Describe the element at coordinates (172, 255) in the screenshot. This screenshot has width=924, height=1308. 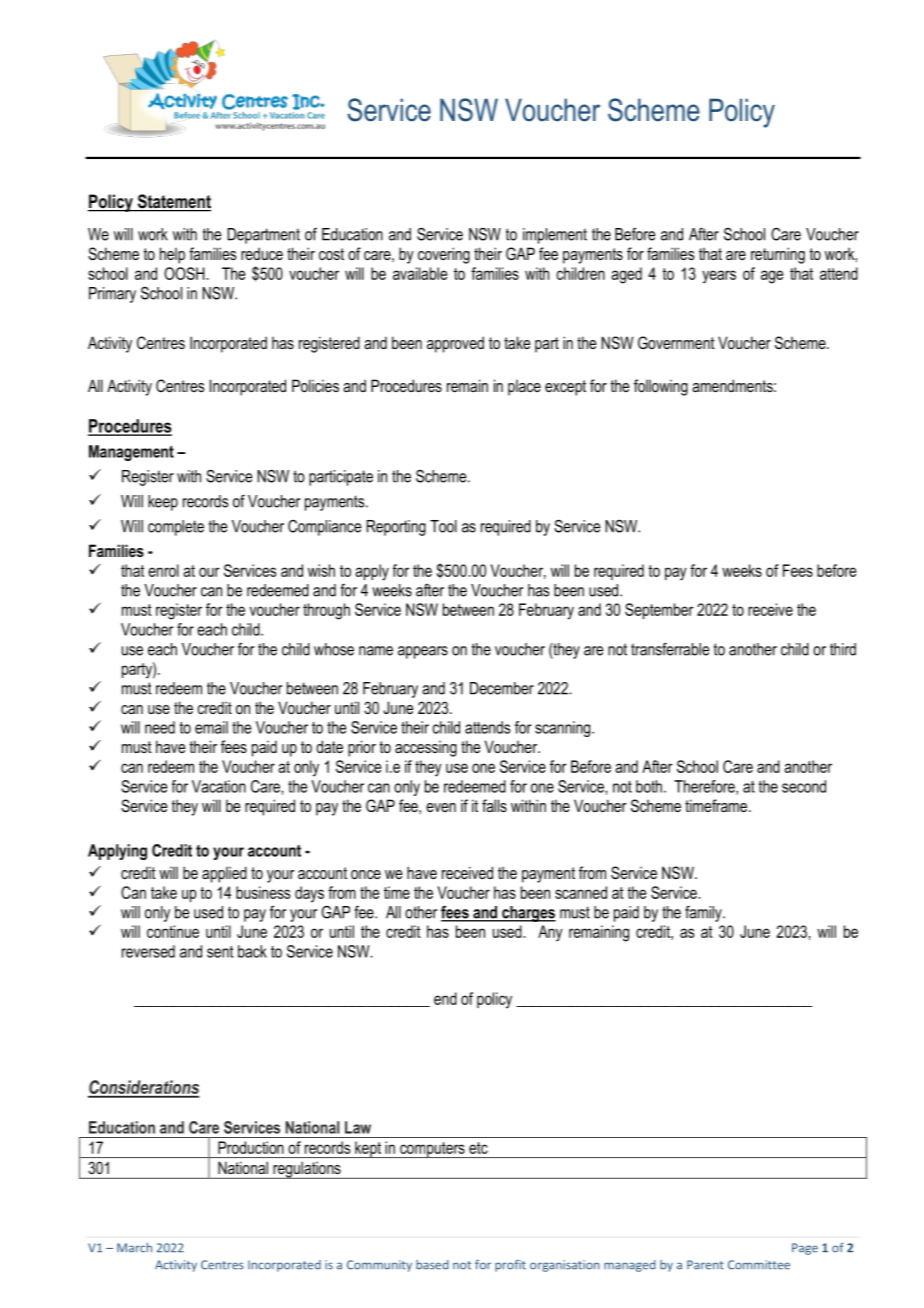
I see `help` at that location.
